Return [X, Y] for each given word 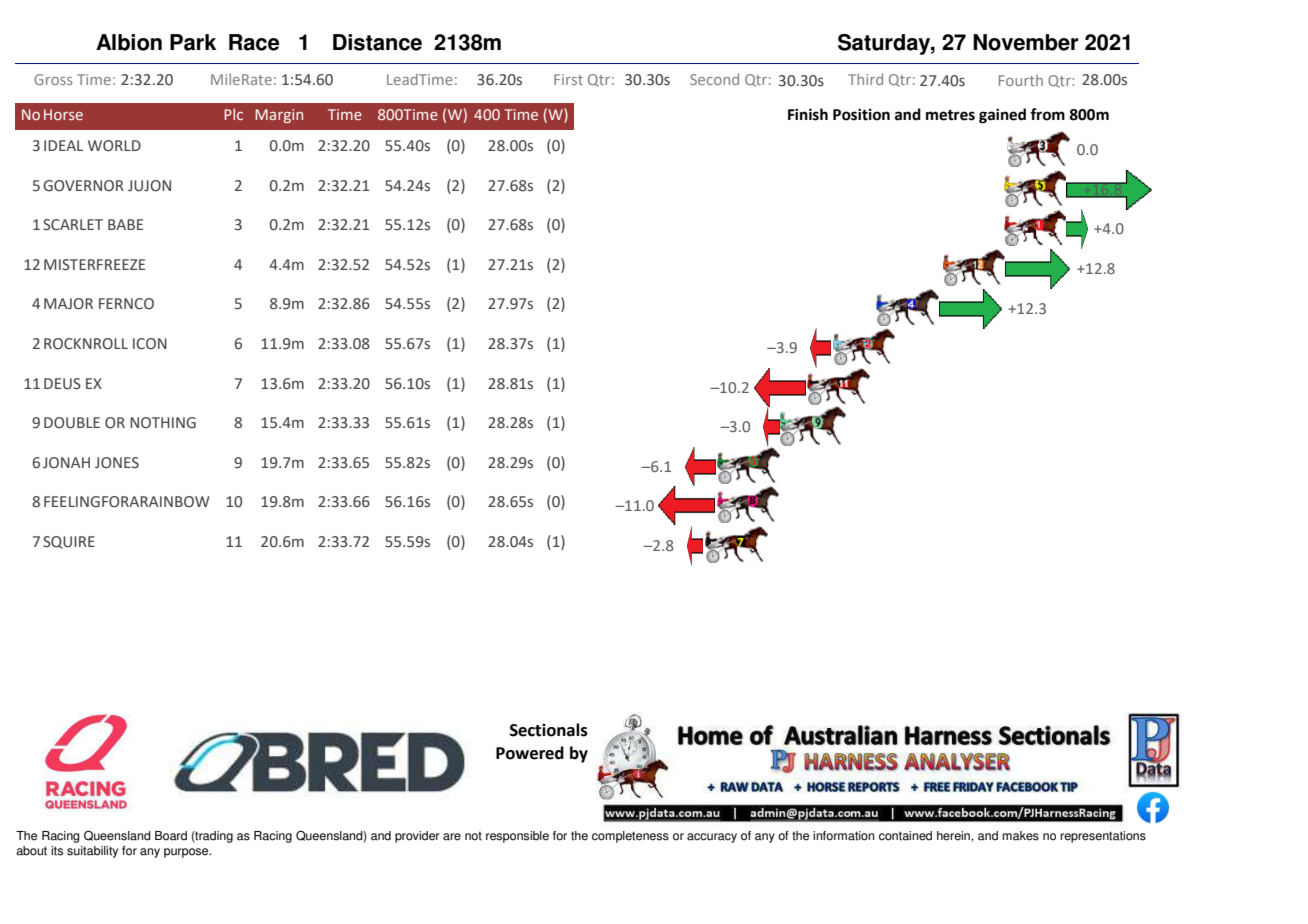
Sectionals [549, 730]
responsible [517, 837]
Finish [808, 114]
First [568, 79]
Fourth [1021, 80]
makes [1020, 836]
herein [954, 836]
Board [171, 836]
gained [1002, 116]
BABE [125, 224]
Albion [129, 42]
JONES [117, 463]
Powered [530, 753]
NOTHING [163, 423]
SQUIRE [69, 542]
